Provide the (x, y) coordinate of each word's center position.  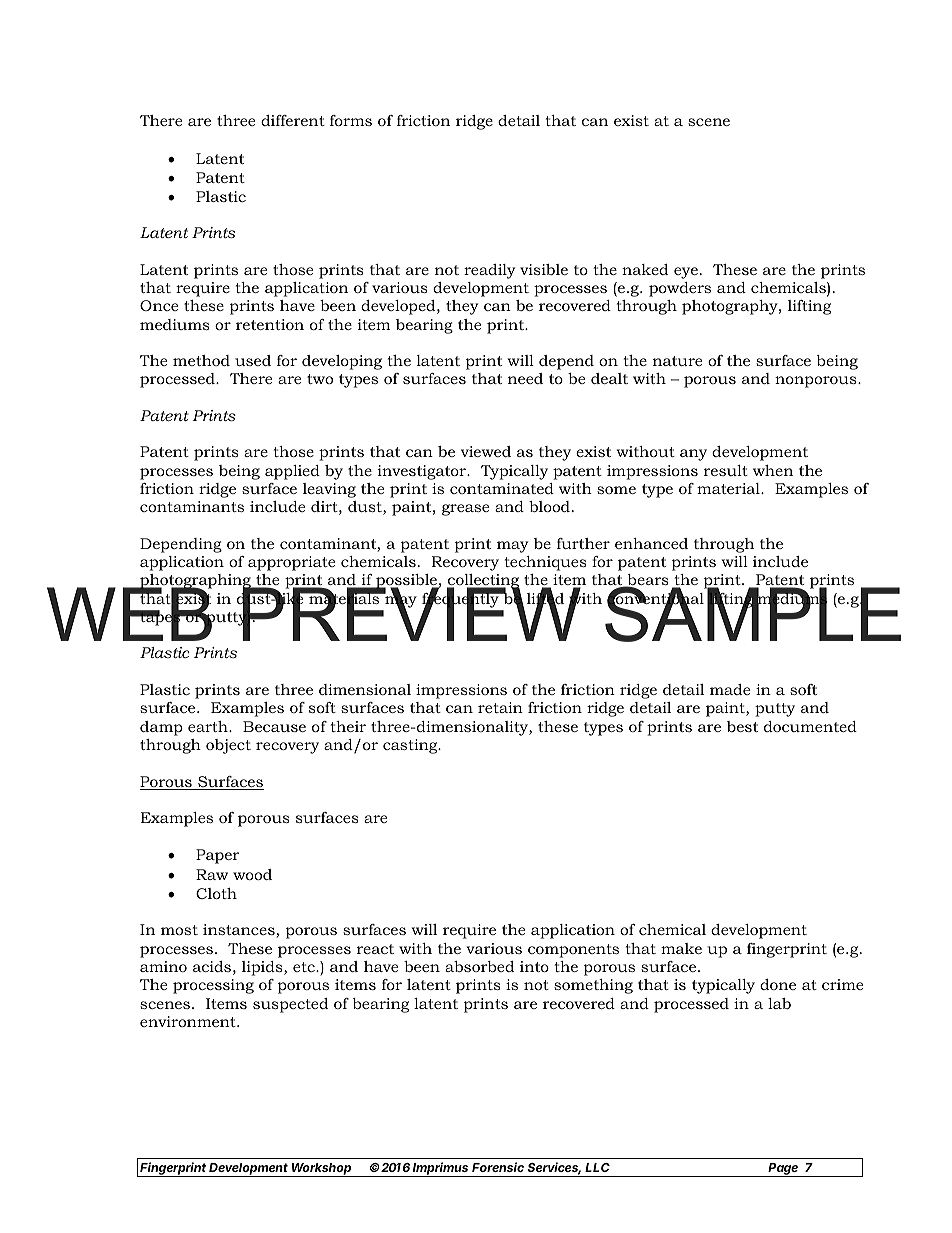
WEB (131, 613)
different (293, 120)
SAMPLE (753, 613)
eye (686, 273)
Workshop (322, 1170)
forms (351, 120)
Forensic (498, 1167)
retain (500, 707)
